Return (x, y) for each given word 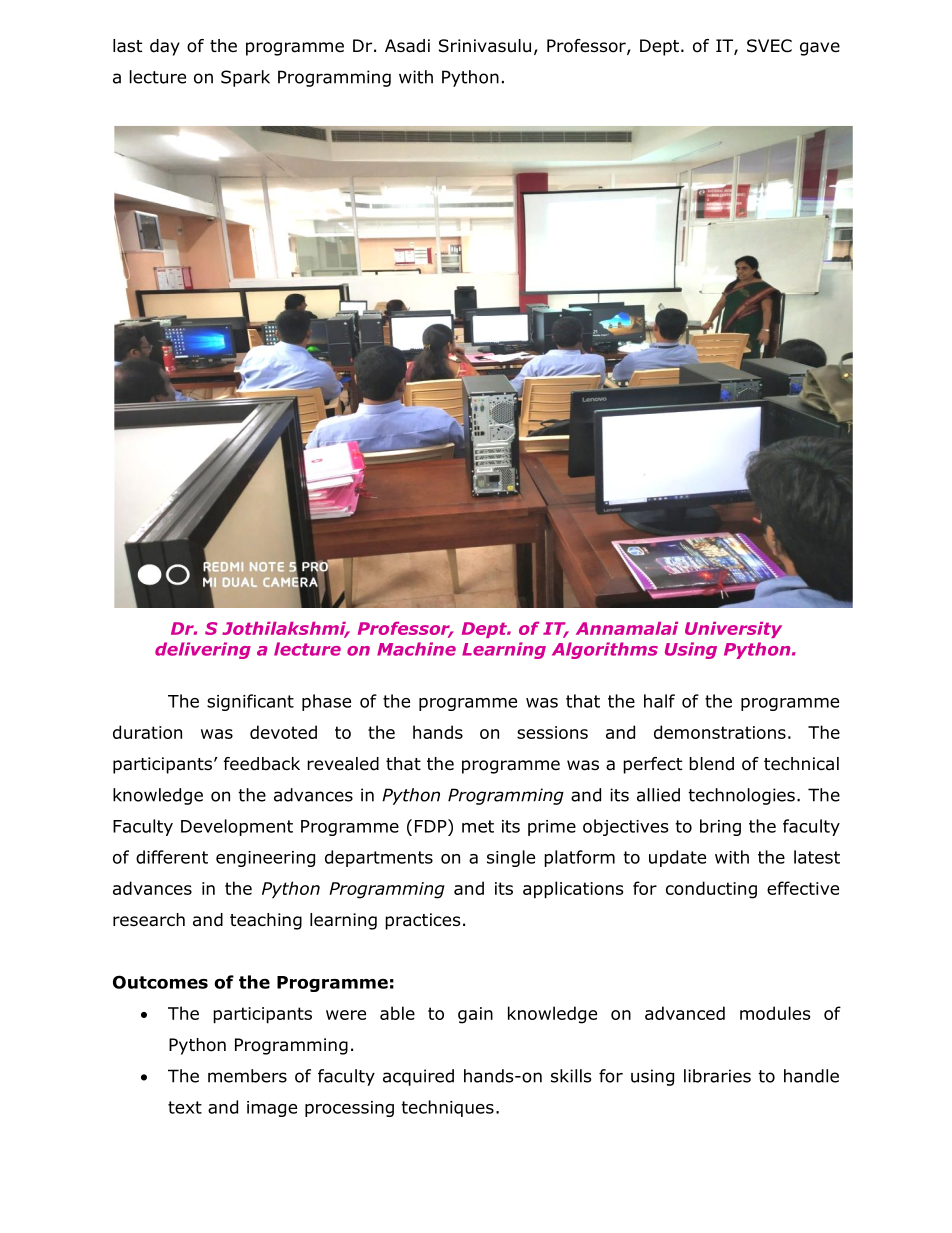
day (165, 47)
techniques (447, 1108)
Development (237, 827)
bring (720, 827)
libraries (717, 1076)
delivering (203, 650)
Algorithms (605, 650)
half (659, 701)
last (127, 46)
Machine (416, 649)
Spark (245, 78)
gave (820, 49)
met (478, 826)
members (247, 1076)
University (733, 630)
